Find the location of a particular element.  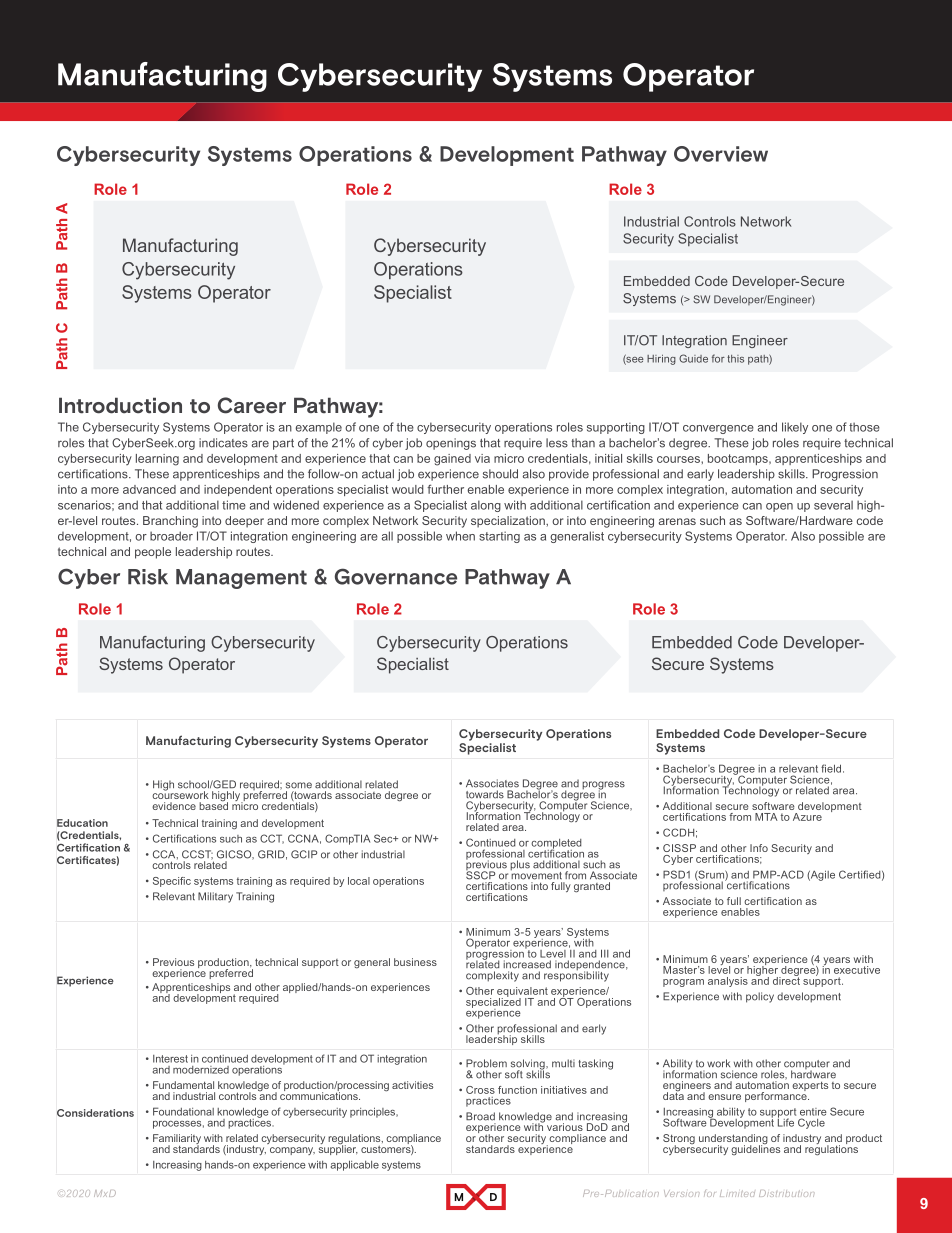

Overview is located at coordinates (721, 154).
